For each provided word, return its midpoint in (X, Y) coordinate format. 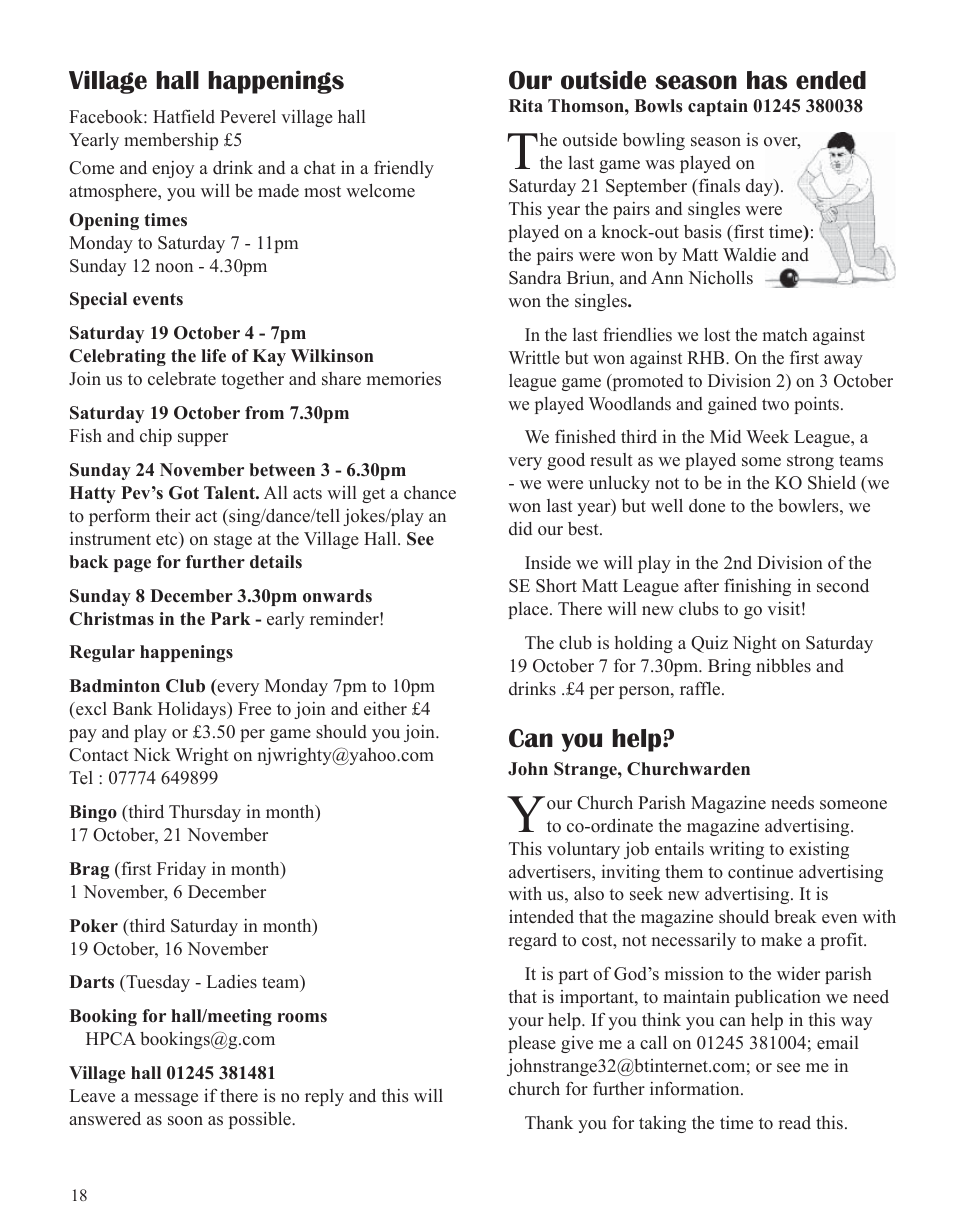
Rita (526, 105)
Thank (549, 1122)
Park (231, 618)
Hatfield (184, 117)
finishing (757, 587)
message (166, 1099)
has (767, 80)
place (529, 610)
